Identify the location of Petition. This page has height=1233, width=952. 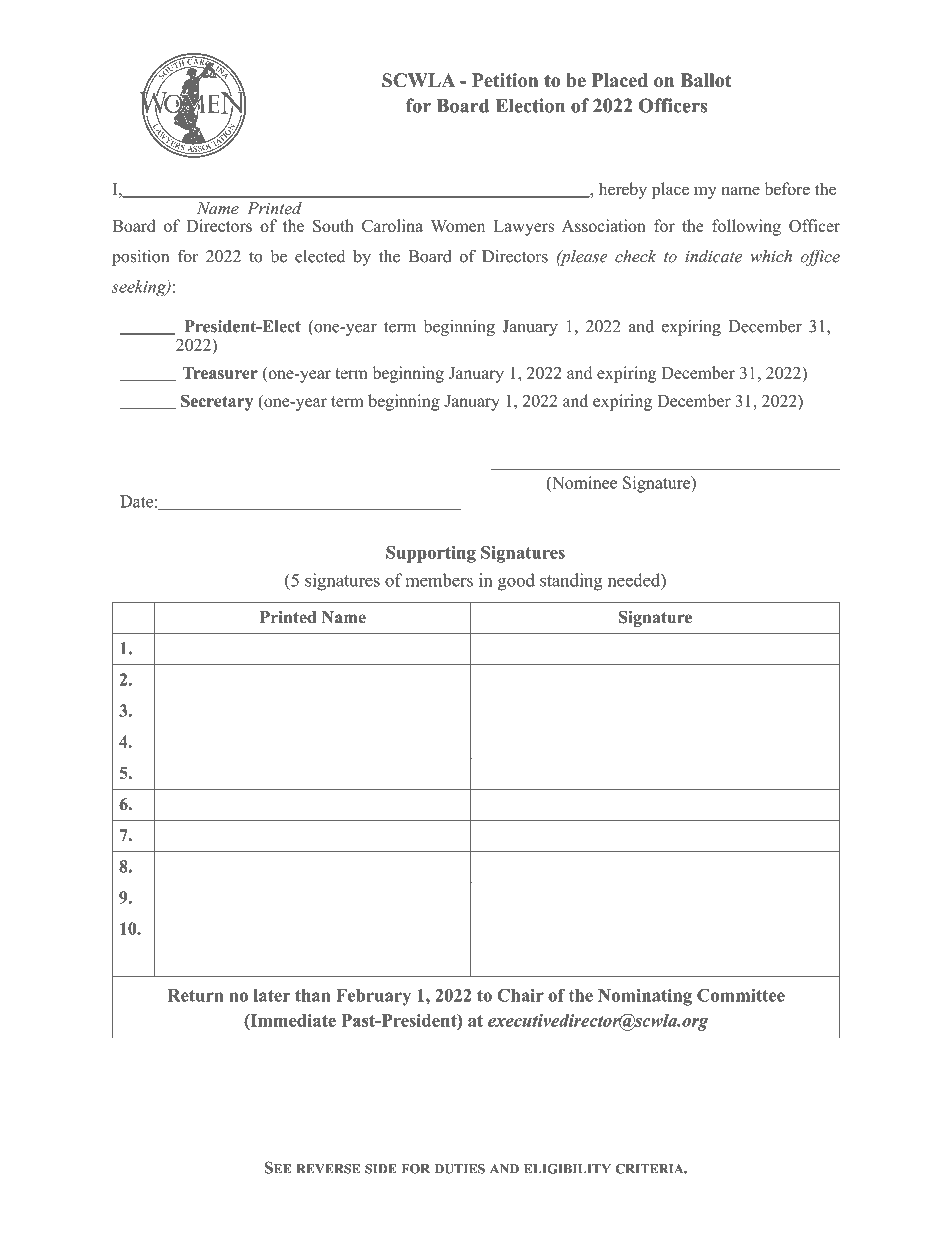
(505, 80).
